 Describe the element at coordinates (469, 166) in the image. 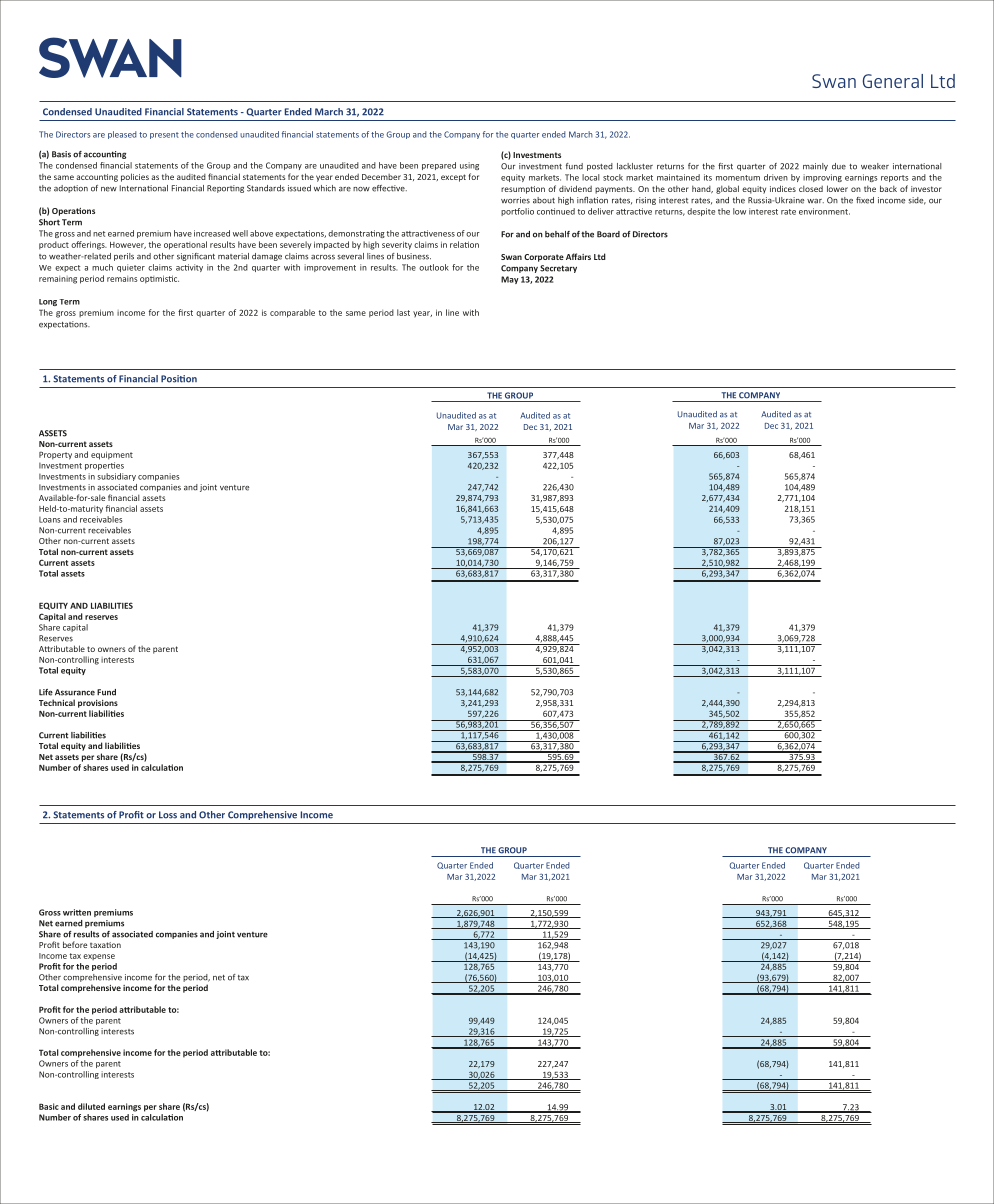

I see `using` at that location.
